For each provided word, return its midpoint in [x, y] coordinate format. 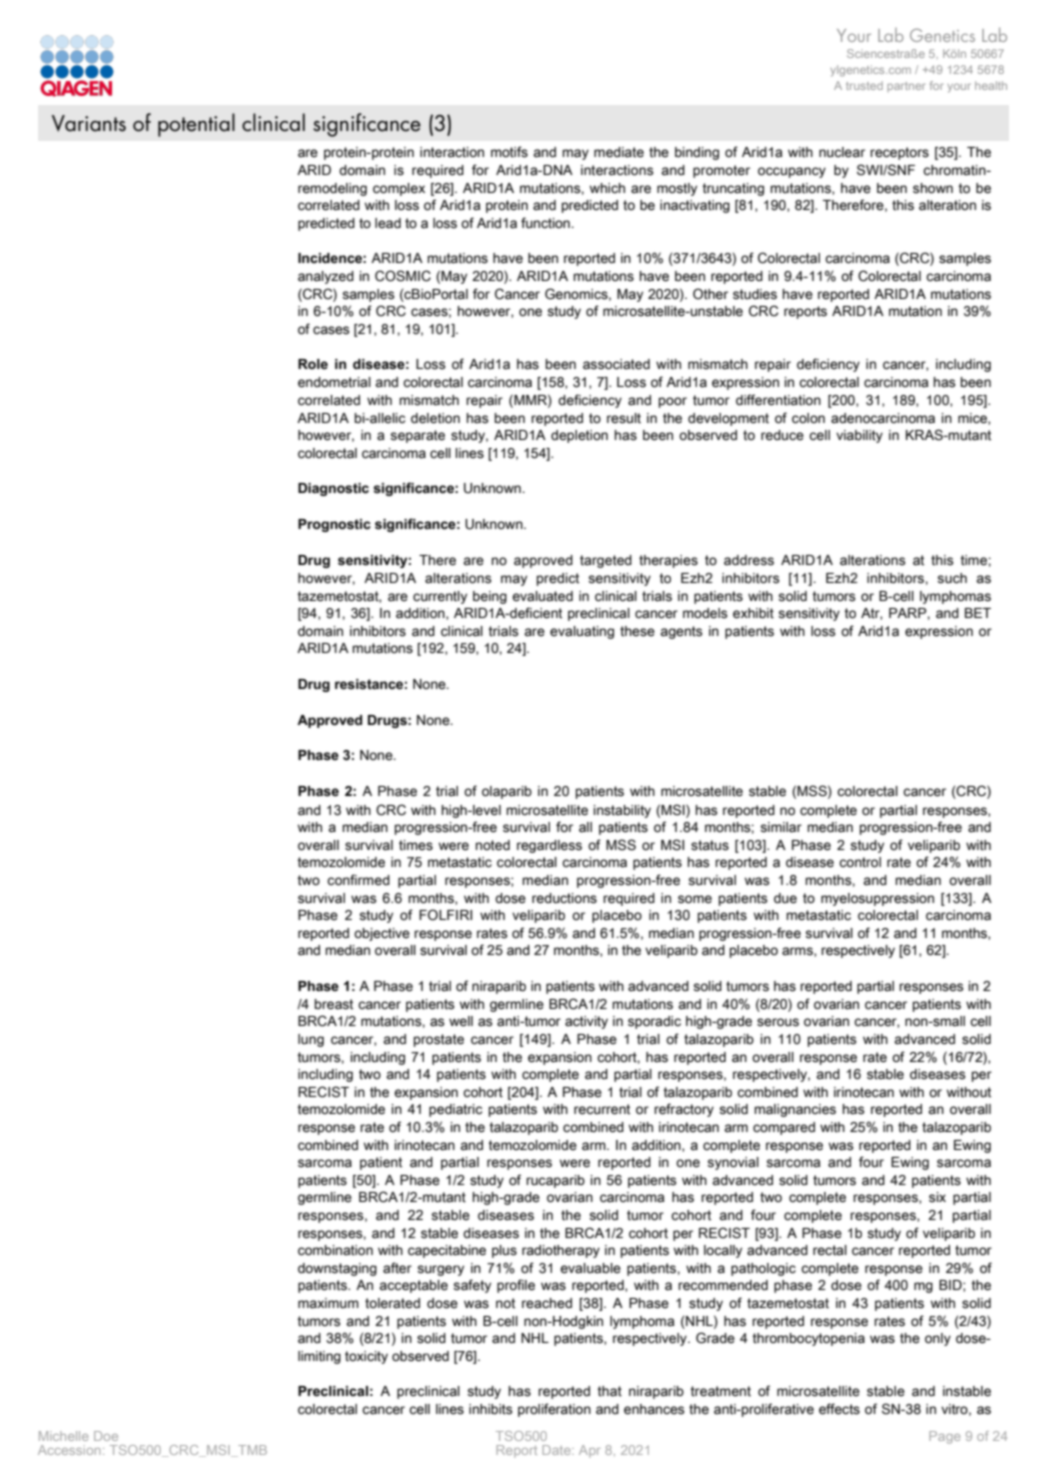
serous [778, 1022]
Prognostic [334, 525]
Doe [106, 1436]
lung [311, 1040]
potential [196, 125]
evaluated [542, 596]
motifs [509, 152]
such [952, 578]
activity [586, 1022]
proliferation [554, 1410]
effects [839, 1409]
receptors [899, 153]
